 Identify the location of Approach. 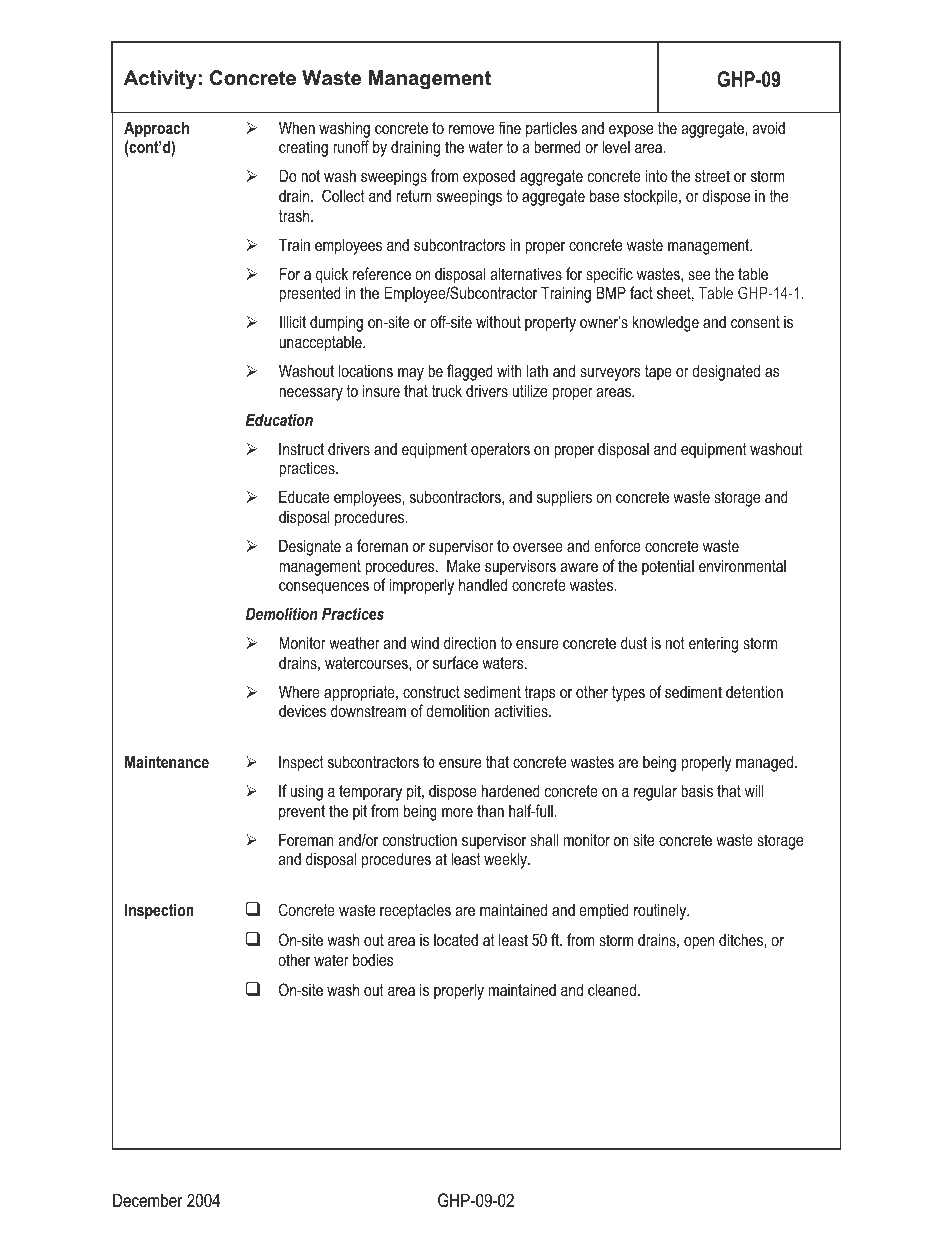
(156, 129).
